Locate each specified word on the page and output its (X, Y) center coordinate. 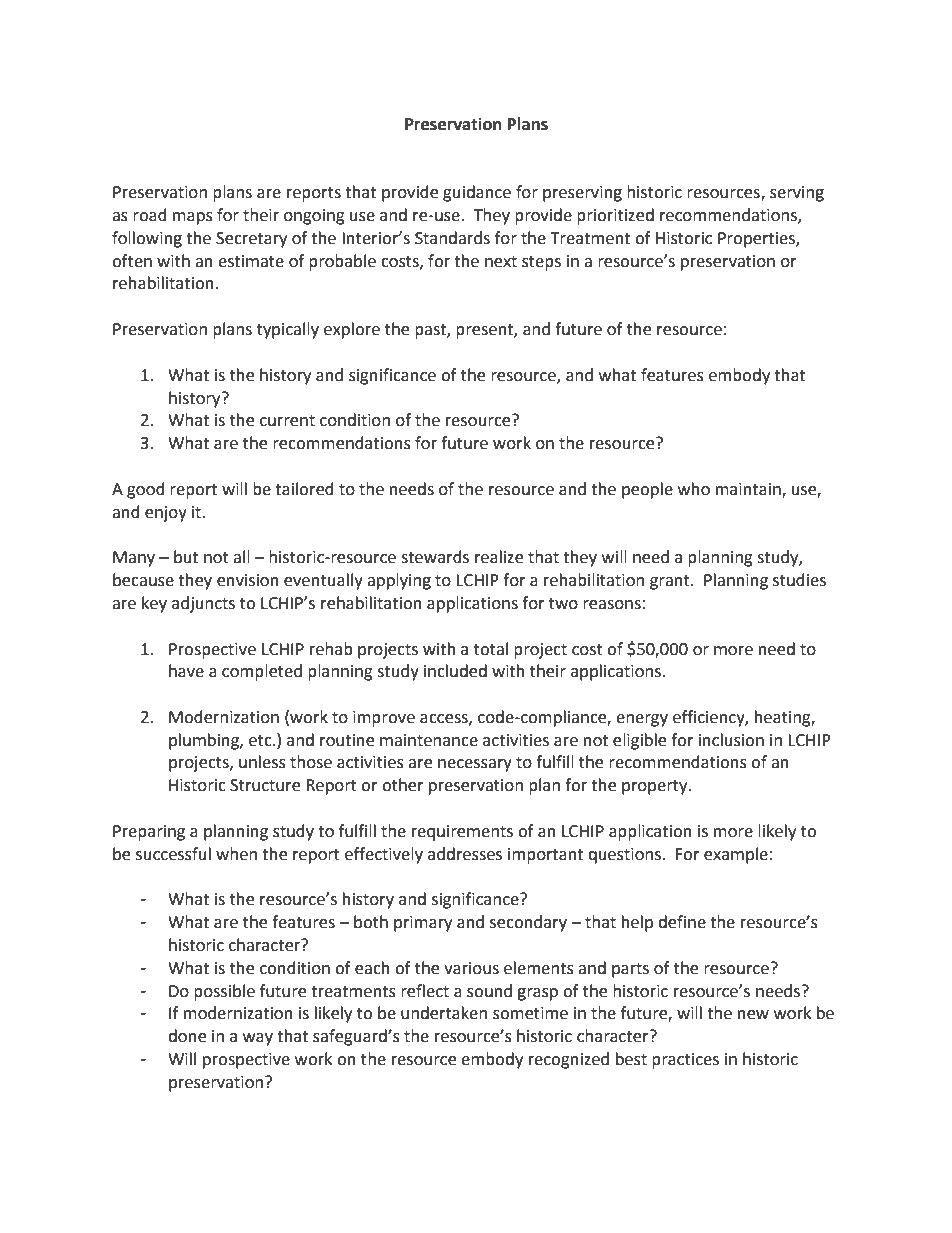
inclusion (731, 740)
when (236, 854)
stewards (435, 557)
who (694, 489)
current (287, 421)
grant (671, 582)
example (736, 855)
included (455, 671)
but (186, 557)
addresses (465, 854)
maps (193, 218)
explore (352, 330)
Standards (452, 238)
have (186, 671)
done (187, 1036)
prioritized (615, 216)
